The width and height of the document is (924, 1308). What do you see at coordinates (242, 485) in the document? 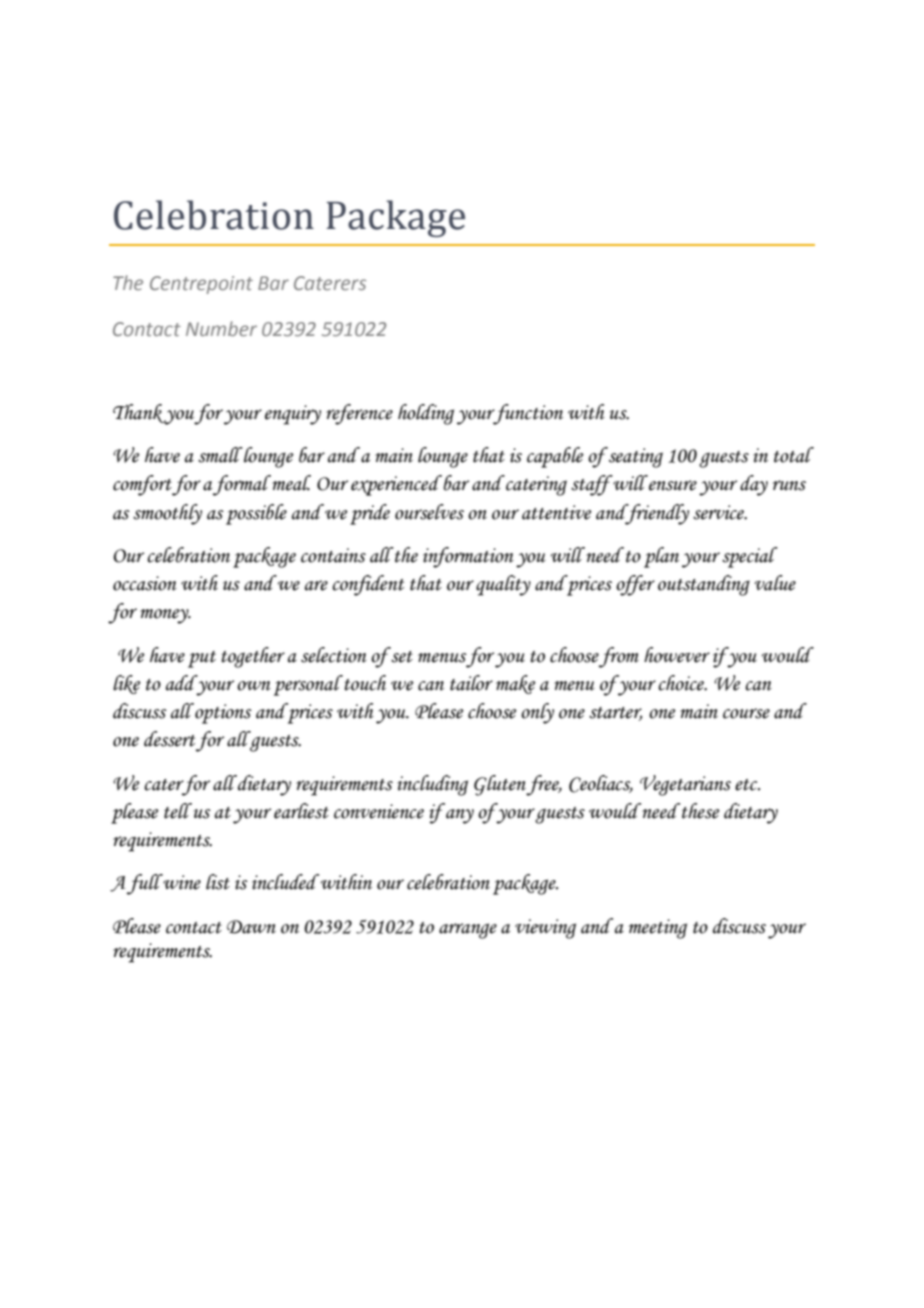
I see `formal` at bounding box center [242, 485].
